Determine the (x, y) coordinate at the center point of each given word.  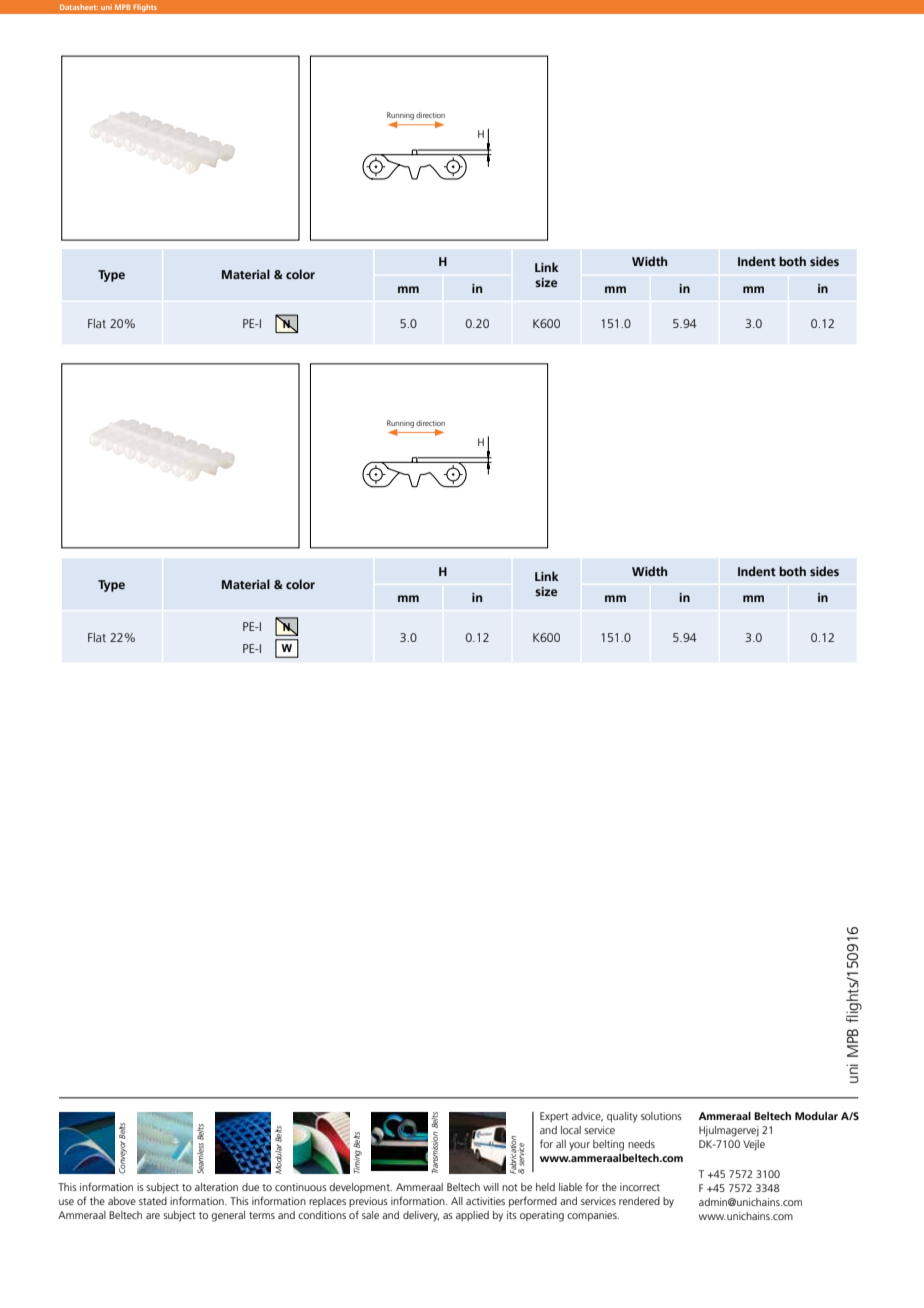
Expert (554, 1117)
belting (608, 1145)
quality (622, 1117)
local (571, 1130)
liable (570, 1187)
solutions (661, 1116)
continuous (301, 1187)
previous (368, 1202)
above (122, 1201)
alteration (216, 1187)
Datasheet (79, 7)
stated (153, 1201)
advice (587, 1117)
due (250, 1187)
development (360, 1188)
